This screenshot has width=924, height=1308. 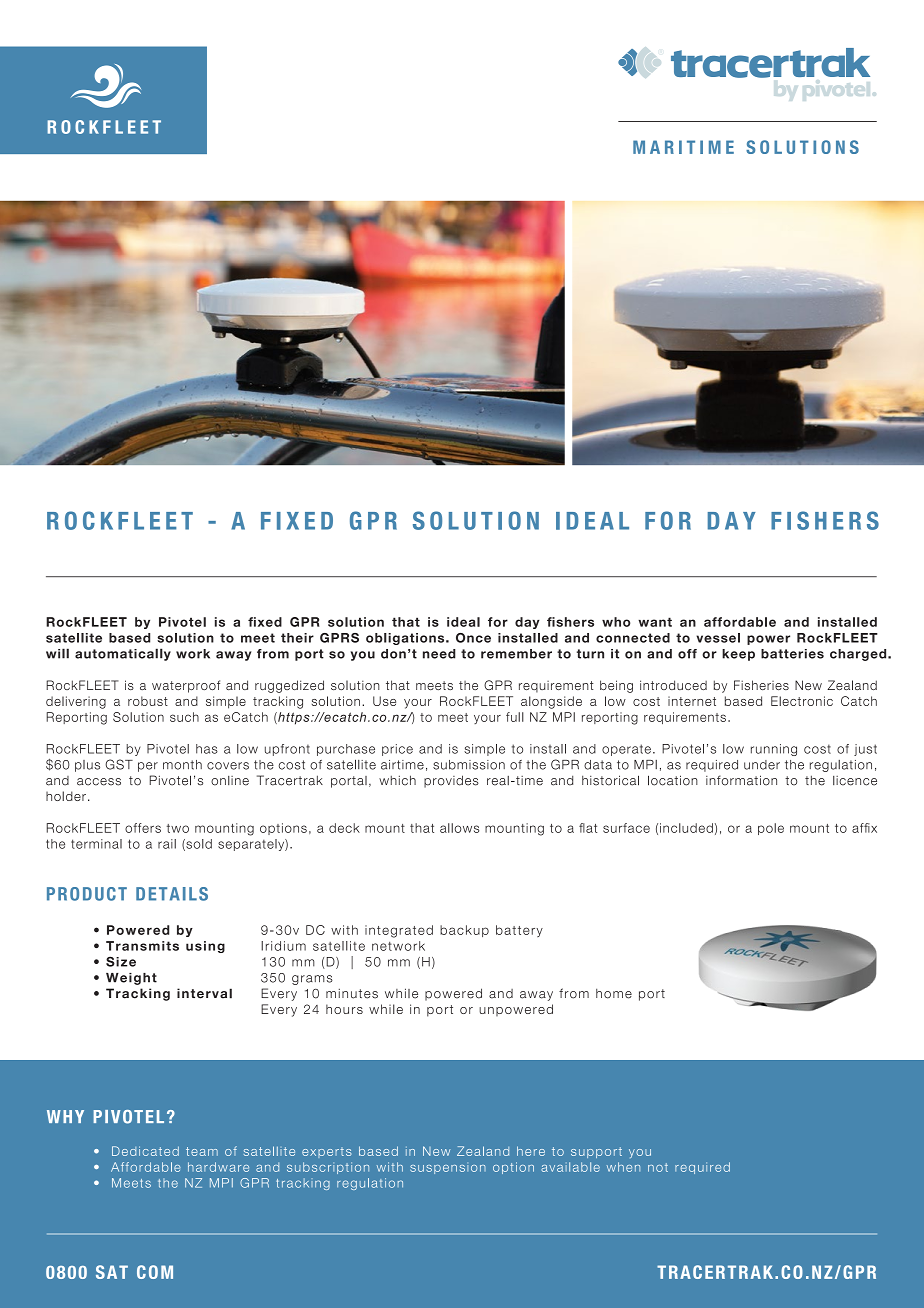 What do you see at coordinates (123, 654) in the screenshot?
I see `automatically` at bounding box center [123, 654].
